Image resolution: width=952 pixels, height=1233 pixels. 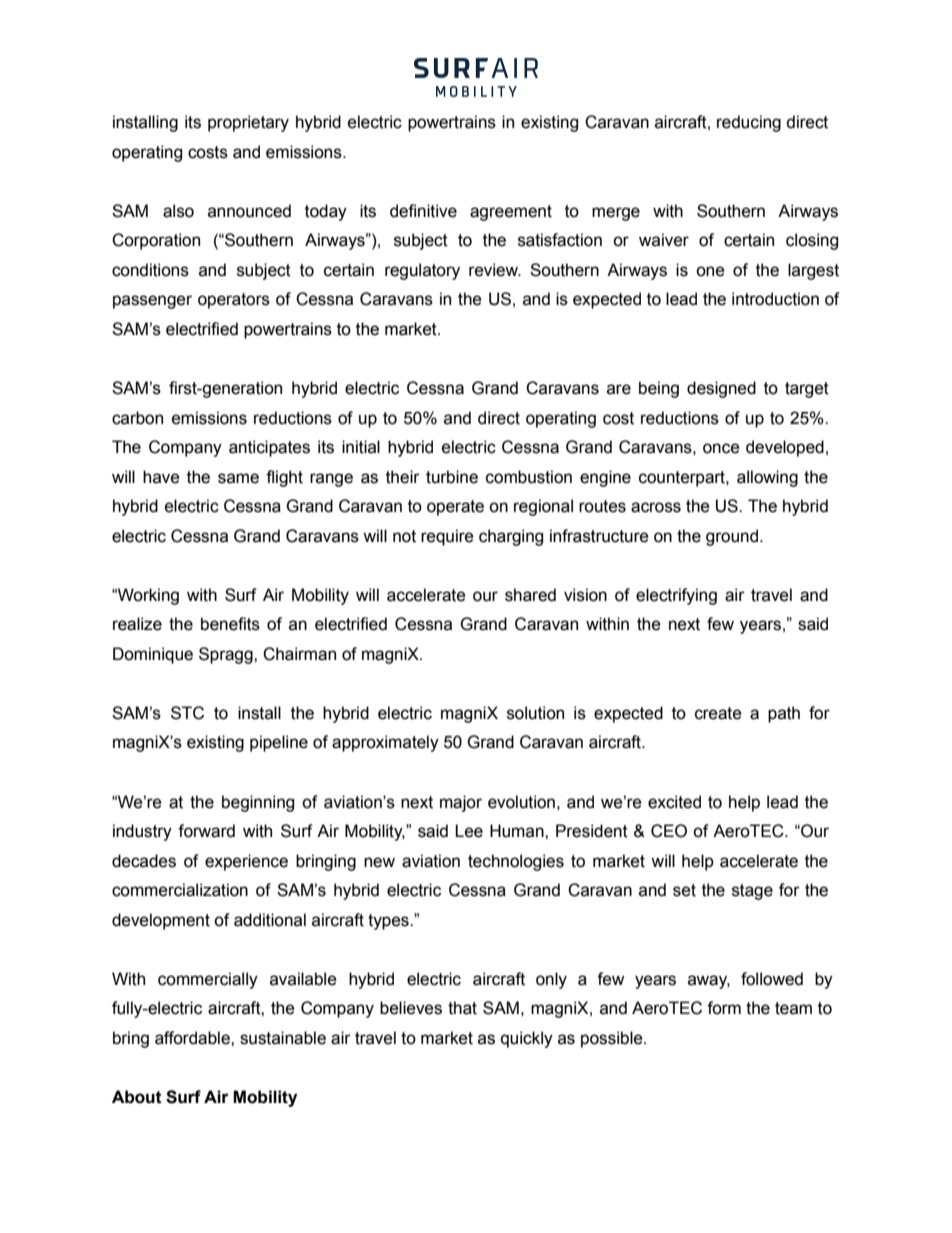 What do you see at coordinates (721, 448) in the screenshot?
I see `once` at bounding box center [721, 448].
